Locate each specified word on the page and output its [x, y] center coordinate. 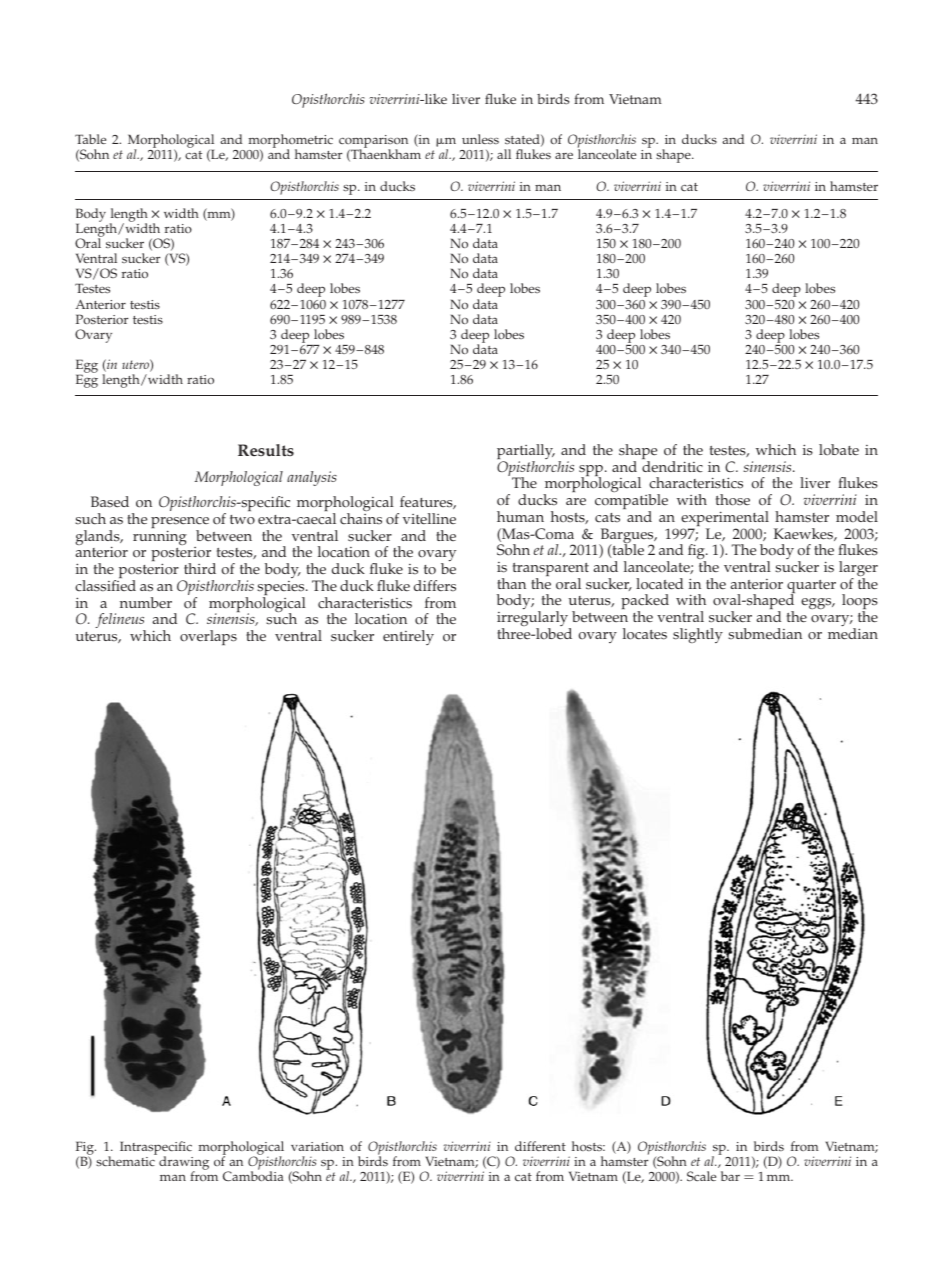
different [540, 1146]
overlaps [208, 637]
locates [645, 634]
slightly [698, 635]
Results [266, 450]
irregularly [534, 620]
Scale [701, 1176]
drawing [184, 1164]
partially [526, 453]
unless [480, 139]
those [733, 500]
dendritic [672, 467]
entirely [408, 637]
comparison [373, 143]
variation [317, 1146]
